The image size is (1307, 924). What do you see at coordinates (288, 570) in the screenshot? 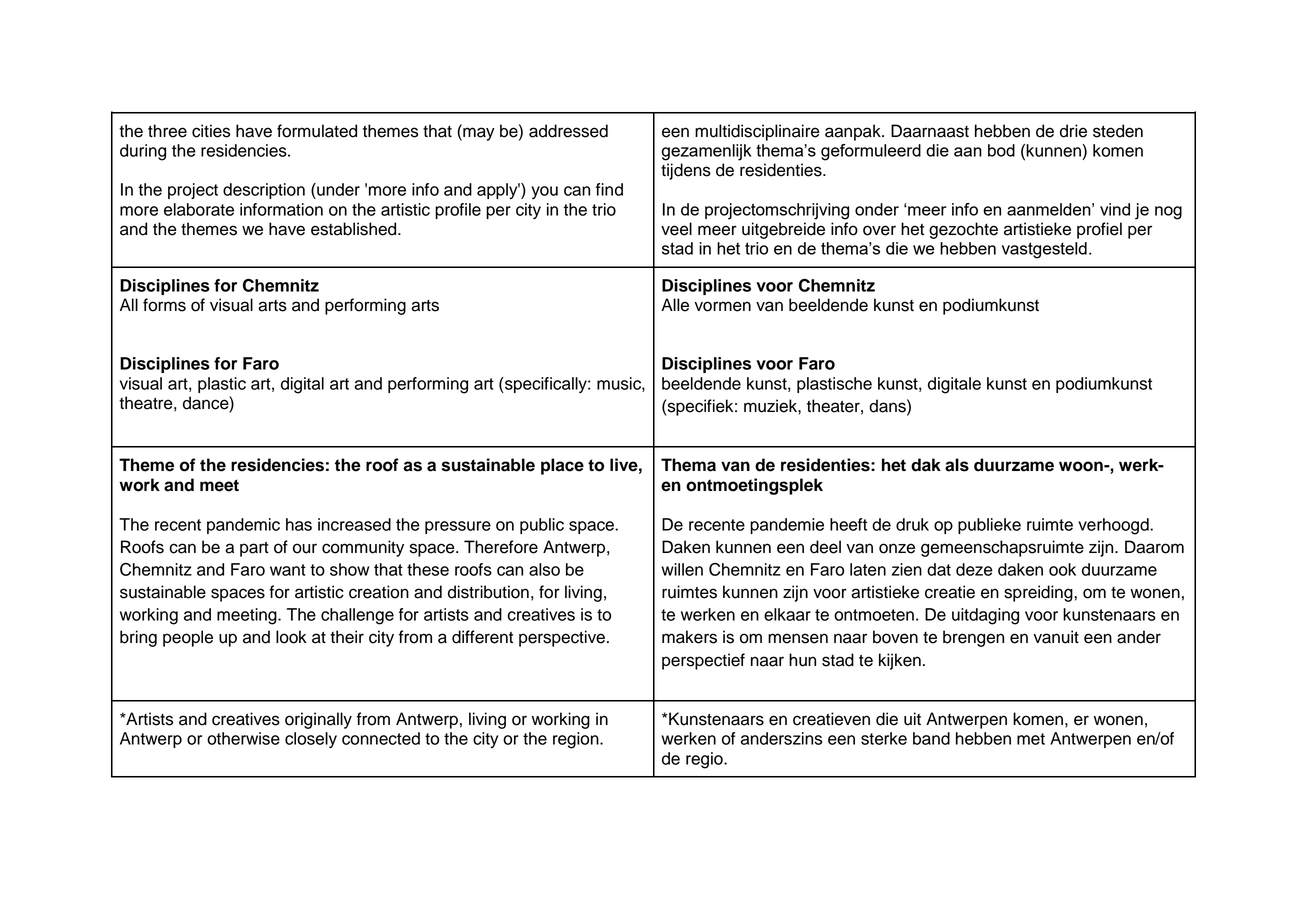
I see `want` at bounding box center [288, 570].
